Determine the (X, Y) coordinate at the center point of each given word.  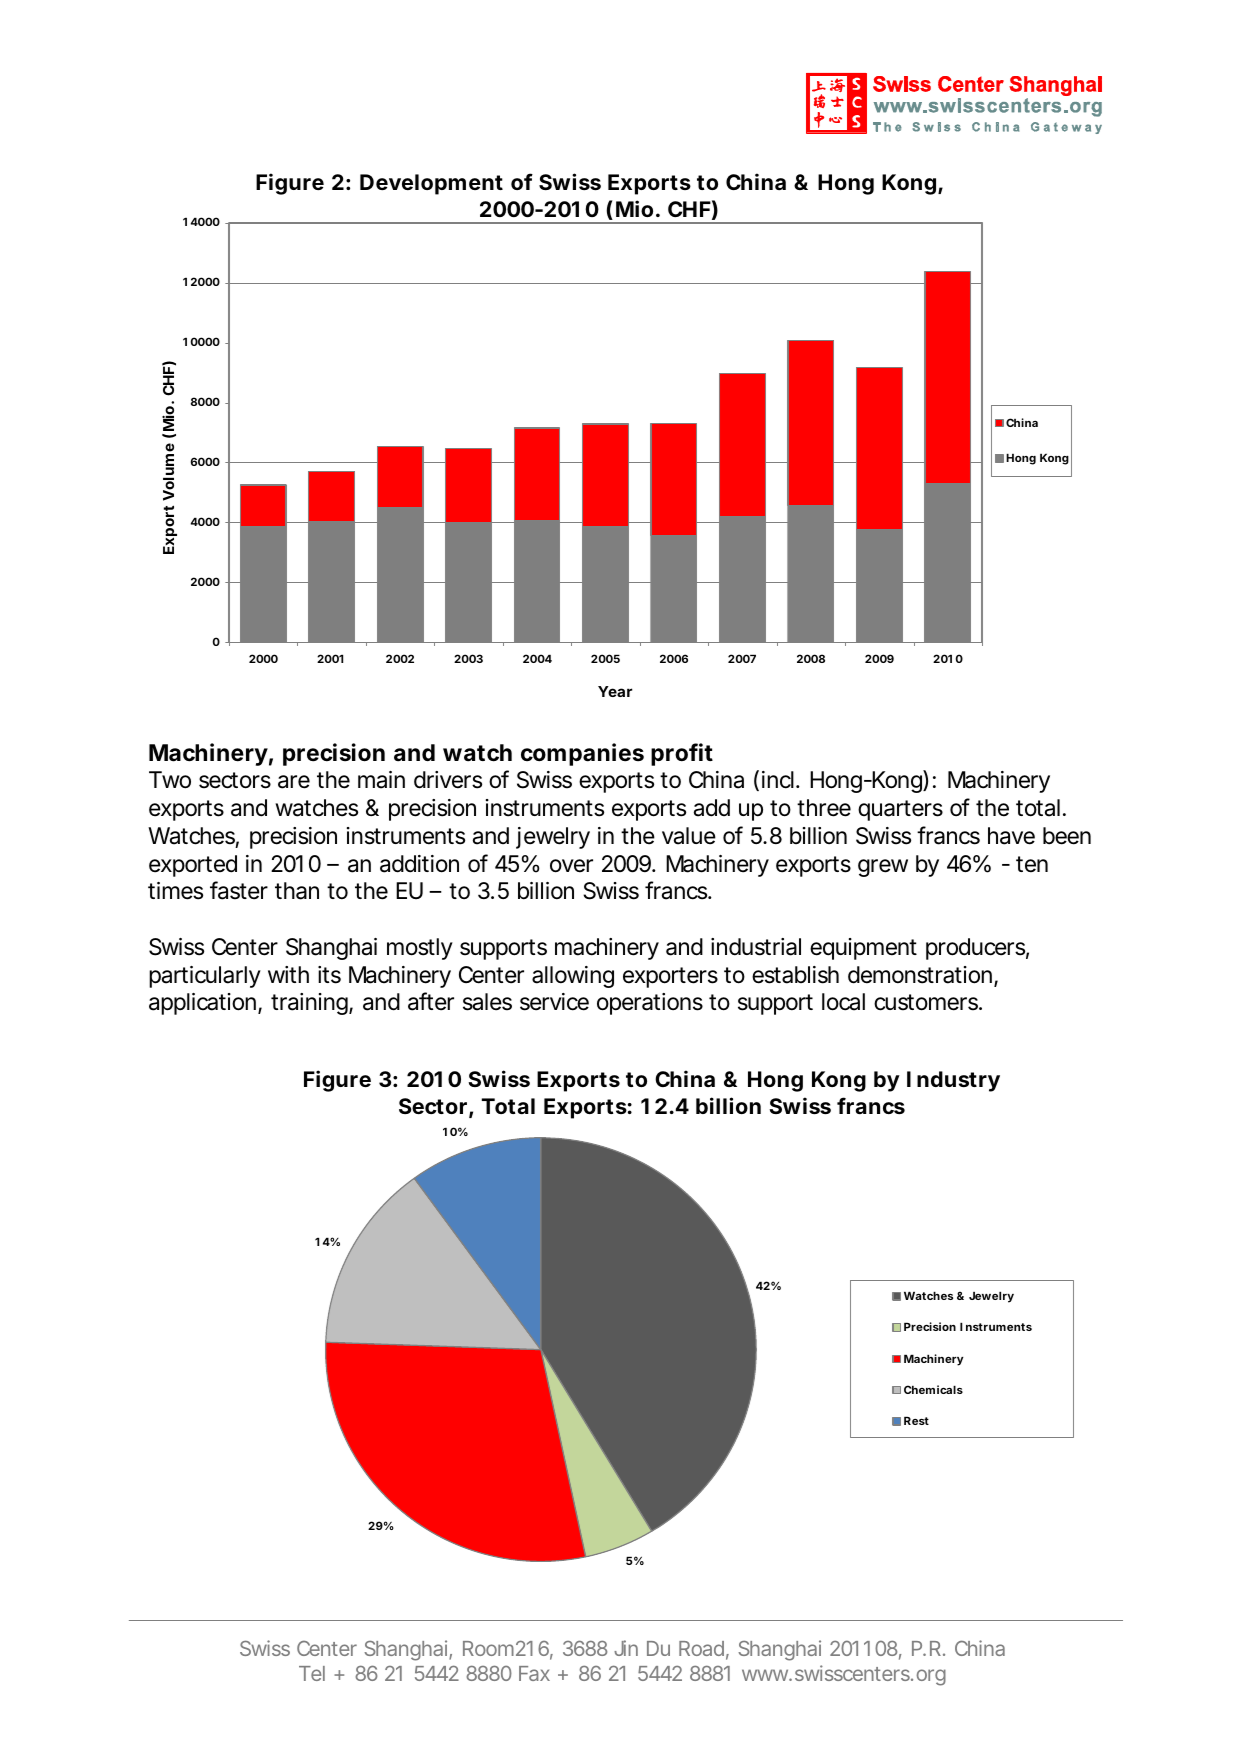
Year (615, 691)
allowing (573, 977)
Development (431, 184)
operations (650, 1004)
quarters (900, 810)
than (297, 891)
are (294, 782)
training (310, 1004)
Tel (312, 1673)
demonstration (921, 976)
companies (582, 754)
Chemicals (933, 1389)
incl (778, 780)
